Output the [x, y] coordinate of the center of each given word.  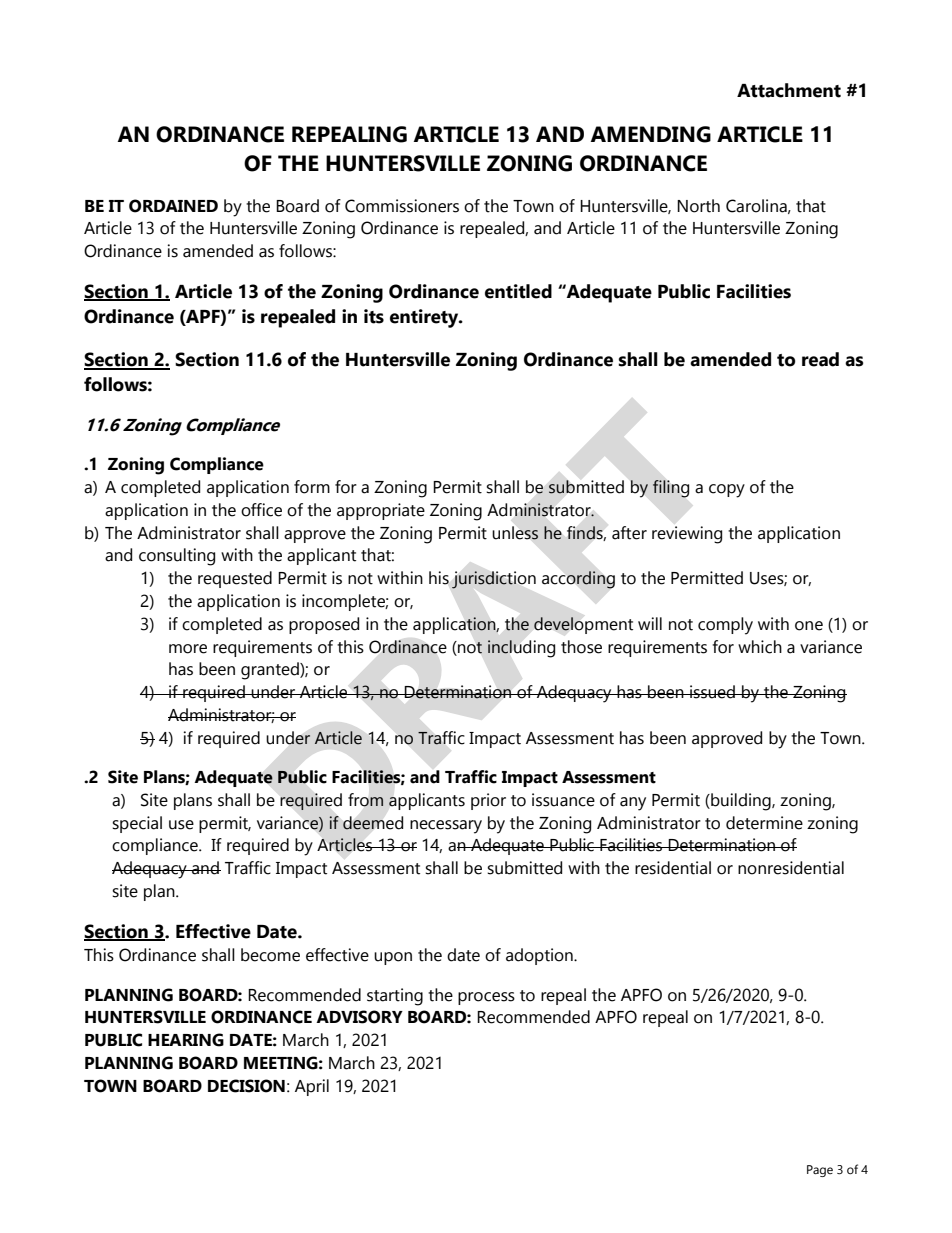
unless [515, 533]
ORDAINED [173, 206]
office [261, 510]
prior [488, 801]
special [137, 824]
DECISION [246, 1086]
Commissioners [402, 206]
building [741, 802]
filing [671, 489]
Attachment [789, 90]
